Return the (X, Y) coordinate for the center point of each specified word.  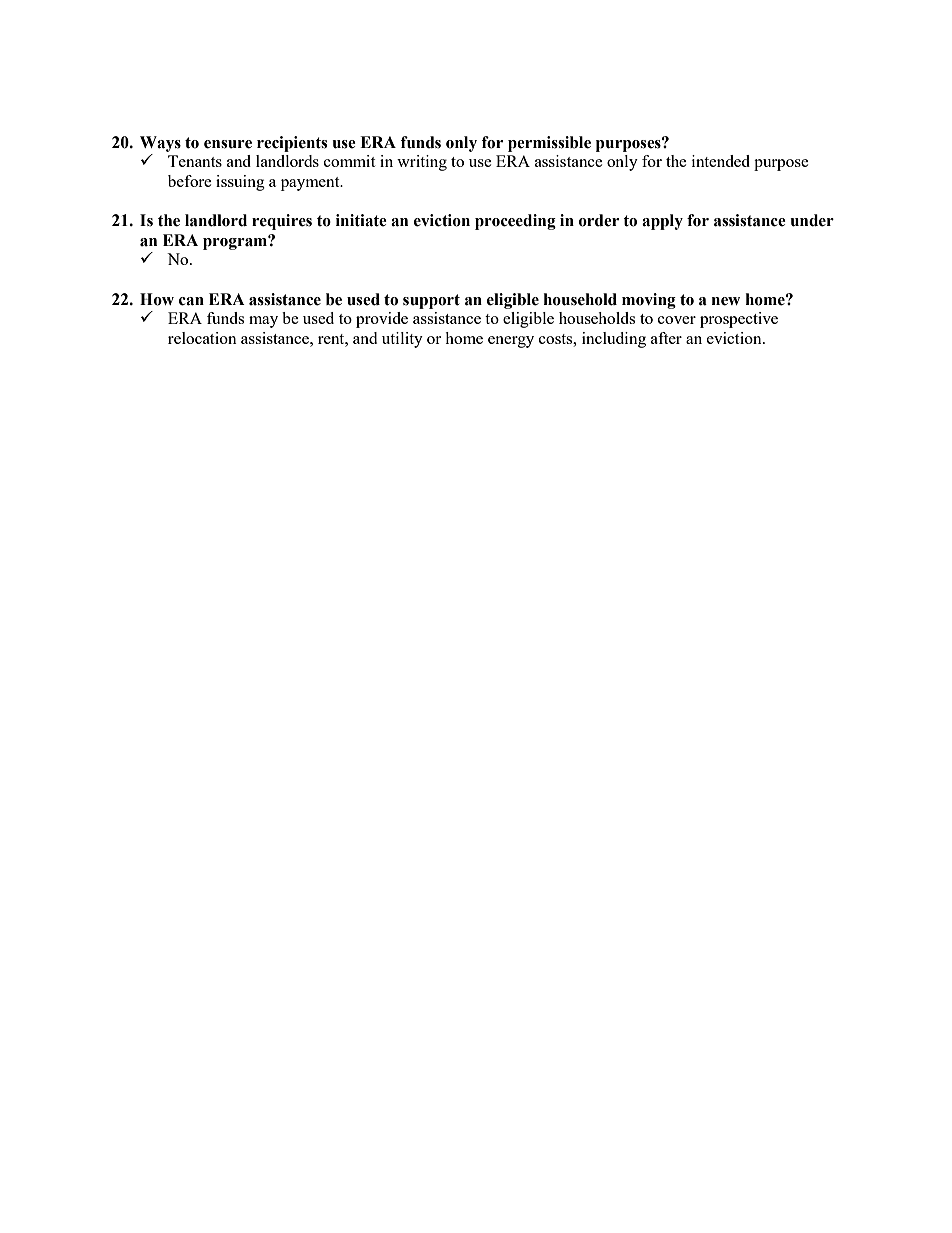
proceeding (515, 222)
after (666, 338)
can (191, 301)
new (726, 301)
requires (282, 222)
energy (511, 342)
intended (721, 161)
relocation (202, 338)
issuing (240, 183)
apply (662, 222)
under (812, 220)
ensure (228, 144)
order (599, 220)
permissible (549, 144)
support (431, 301)
